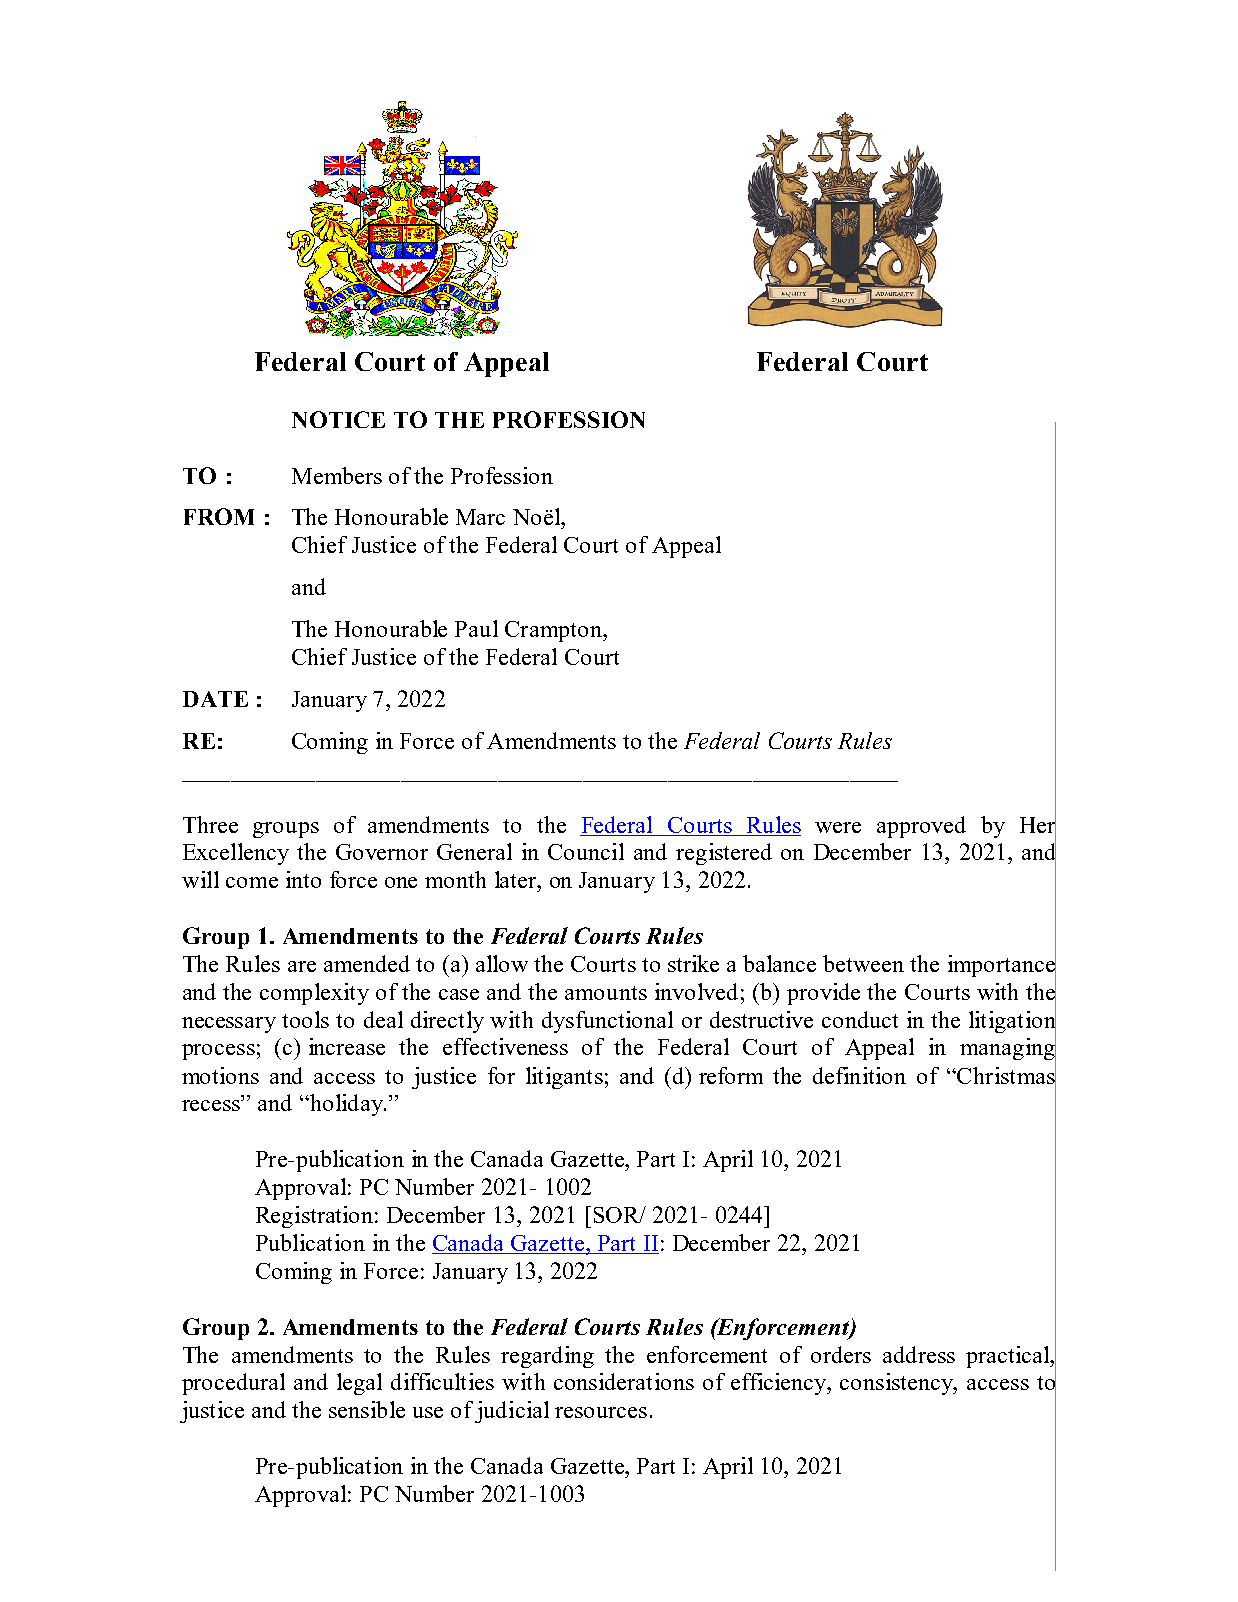 This document has width=1238, height=1602. I want to click on into, so click(303, 879).
